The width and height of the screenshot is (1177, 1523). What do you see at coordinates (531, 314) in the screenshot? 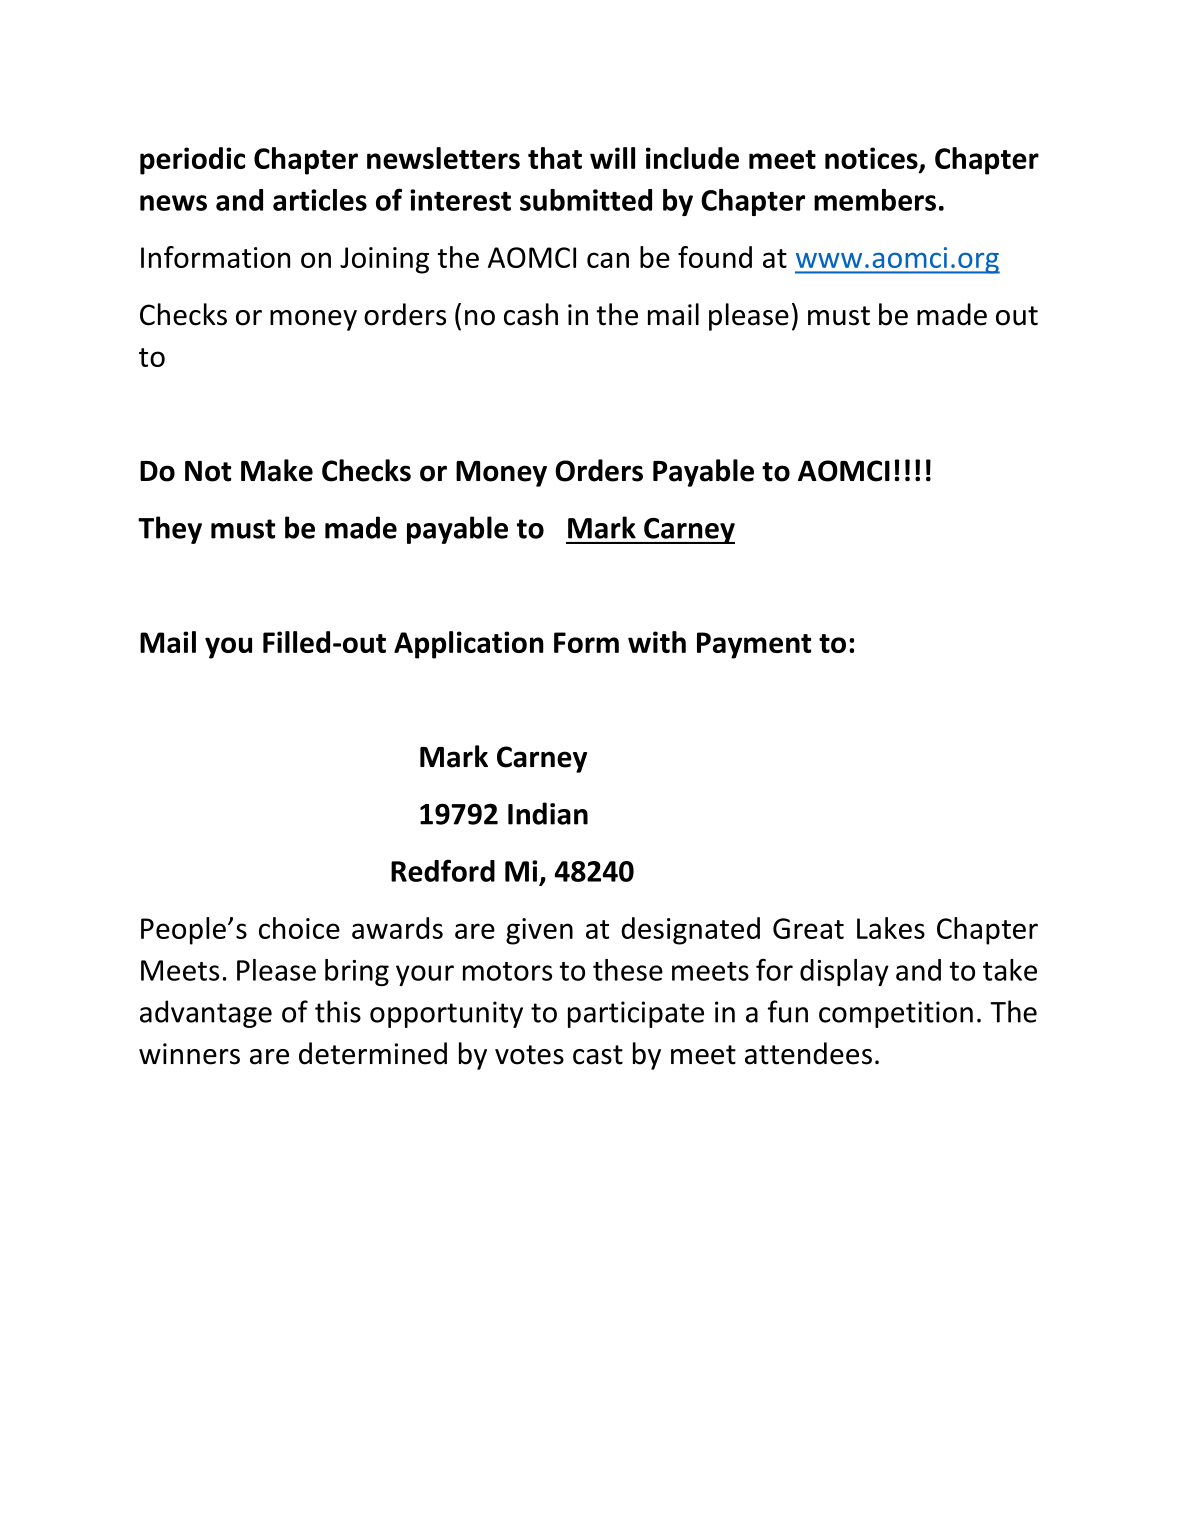
I see `cash` at bounding box center [531, 314].
